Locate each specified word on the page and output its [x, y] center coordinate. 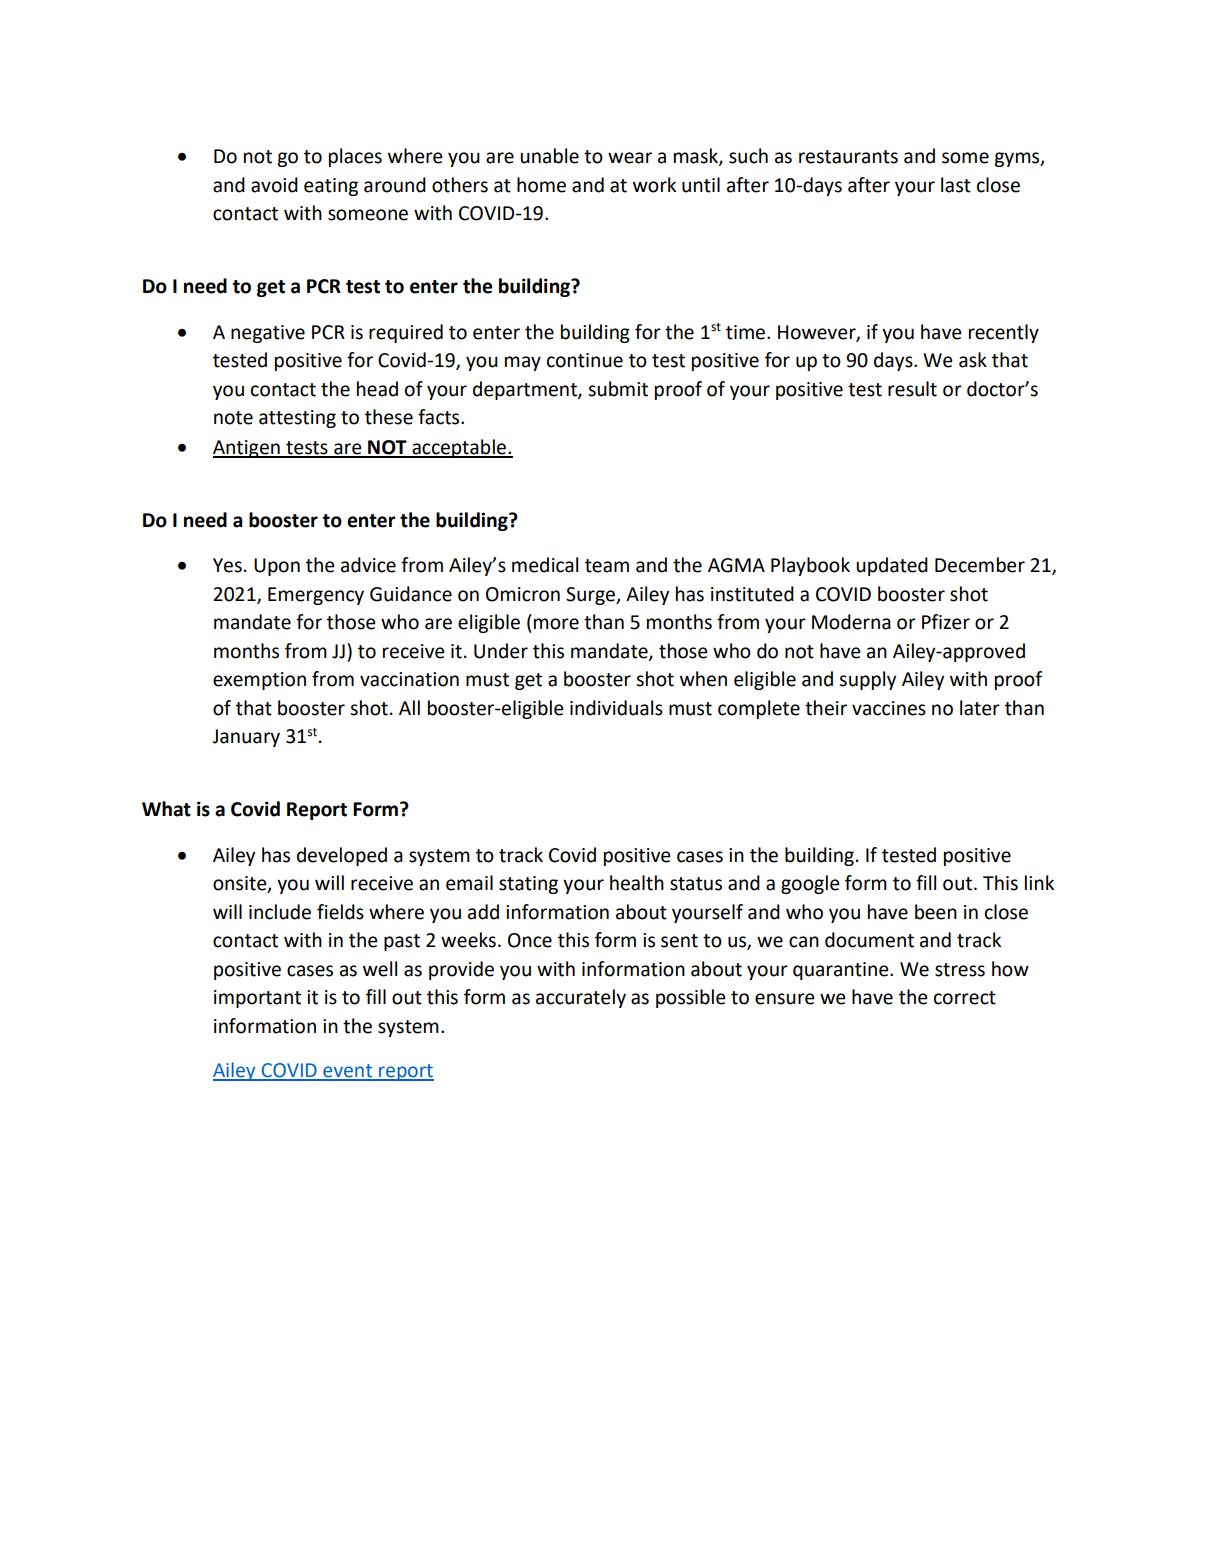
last [956, 185]
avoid [274, 185]
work [654, 185]
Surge [591, 596]
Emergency [316, 596]
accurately [581, 998]
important [257, 999]
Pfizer [946, 622]
